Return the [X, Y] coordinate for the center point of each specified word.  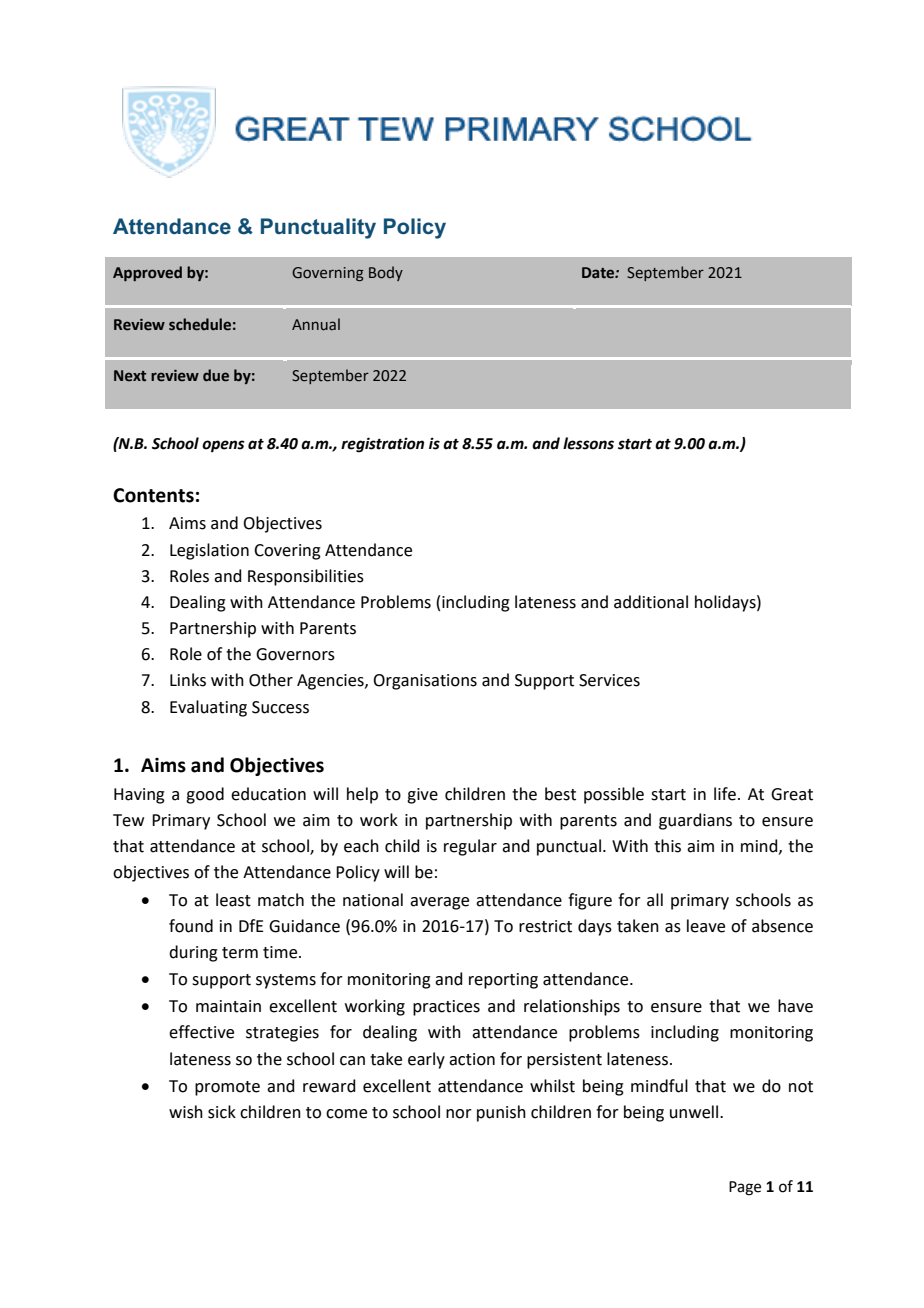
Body [386, 273]
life [725, 794]
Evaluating [208, 708]
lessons [588, 443]
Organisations [425, 682]
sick [222, 1112]
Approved [147, 273]
